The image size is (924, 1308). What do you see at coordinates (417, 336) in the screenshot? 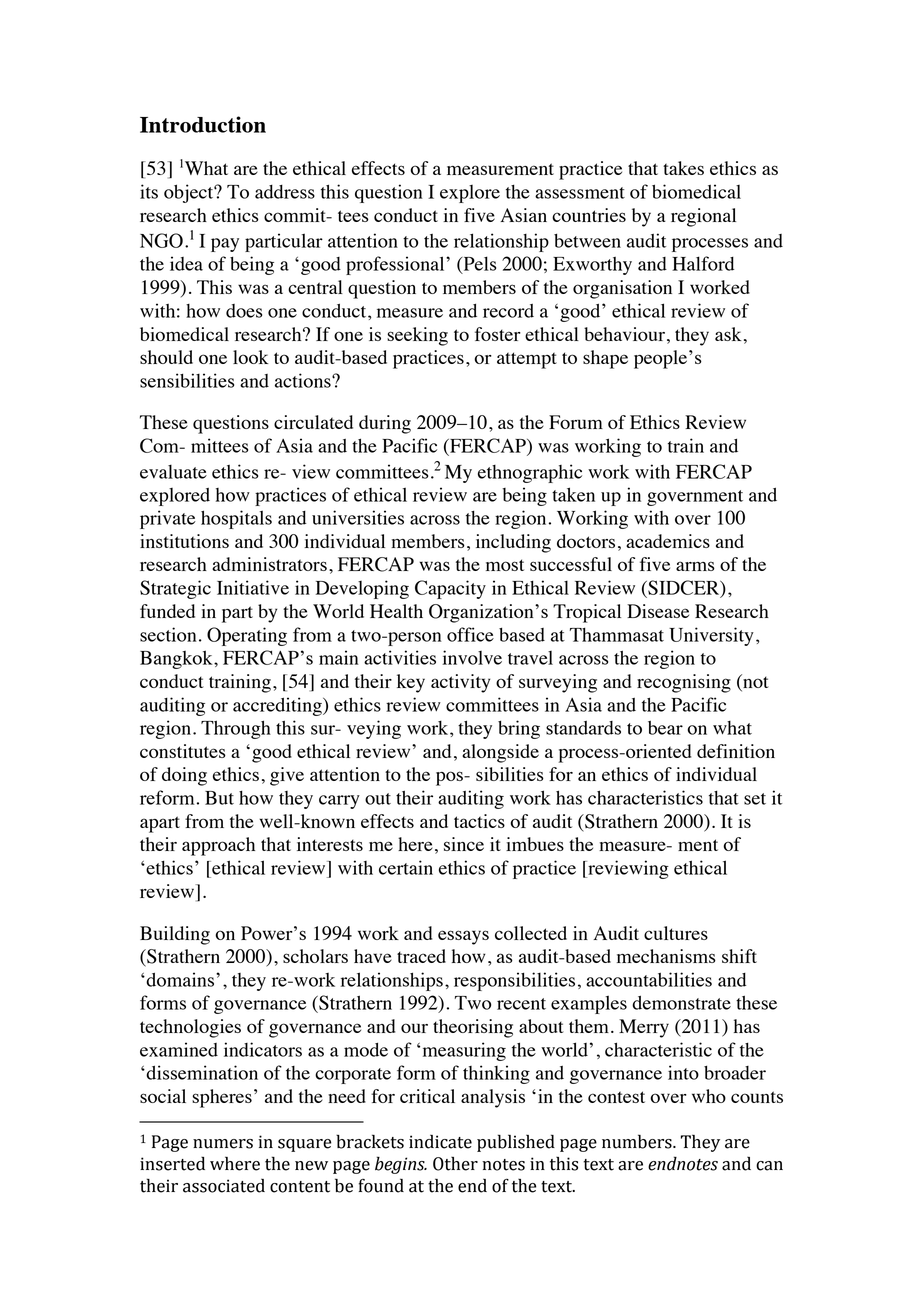
I see `seeking` at bounding box center [417, 336].
